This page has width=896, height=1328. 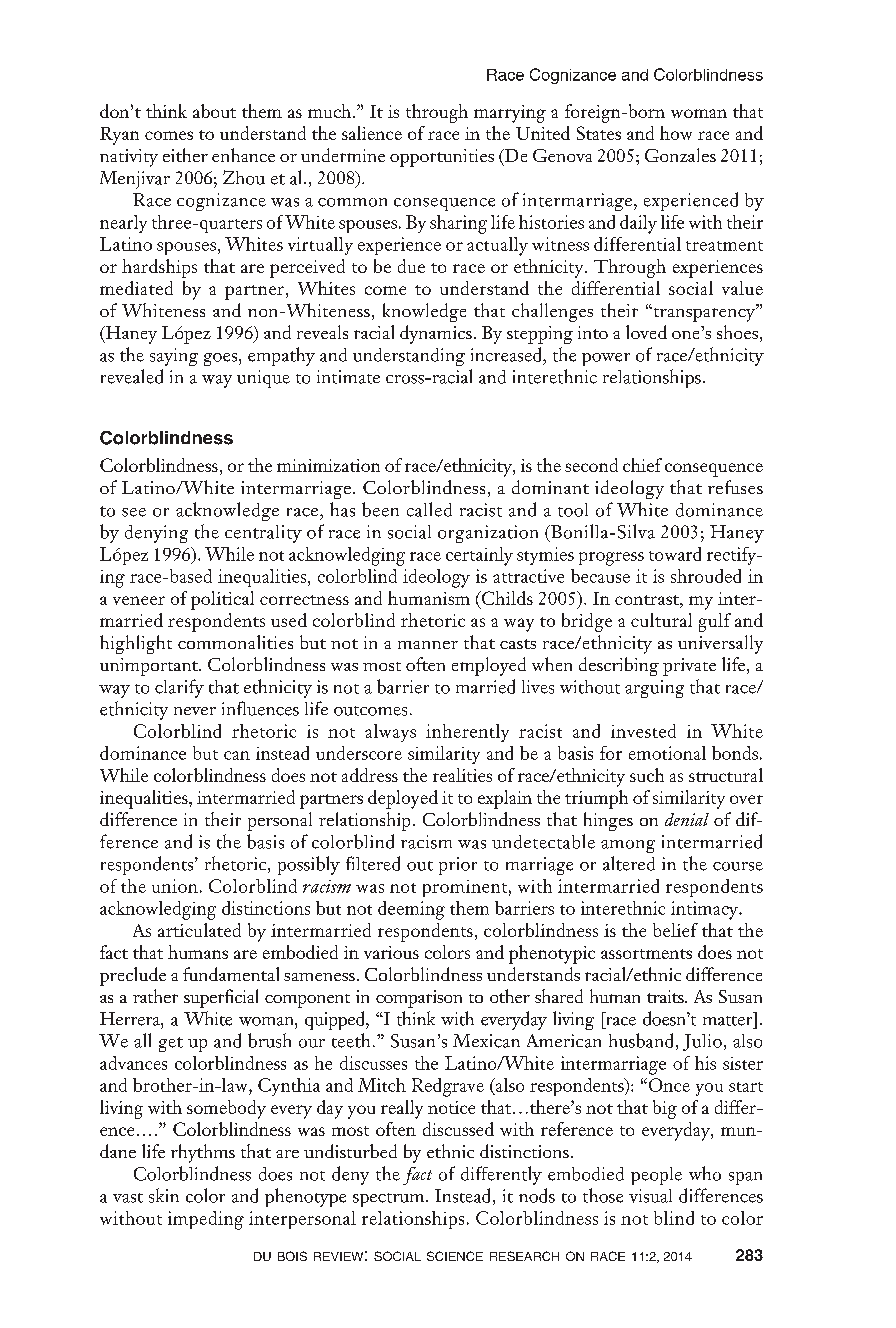 I want to click on clarify, so click(x=179, y=688).
